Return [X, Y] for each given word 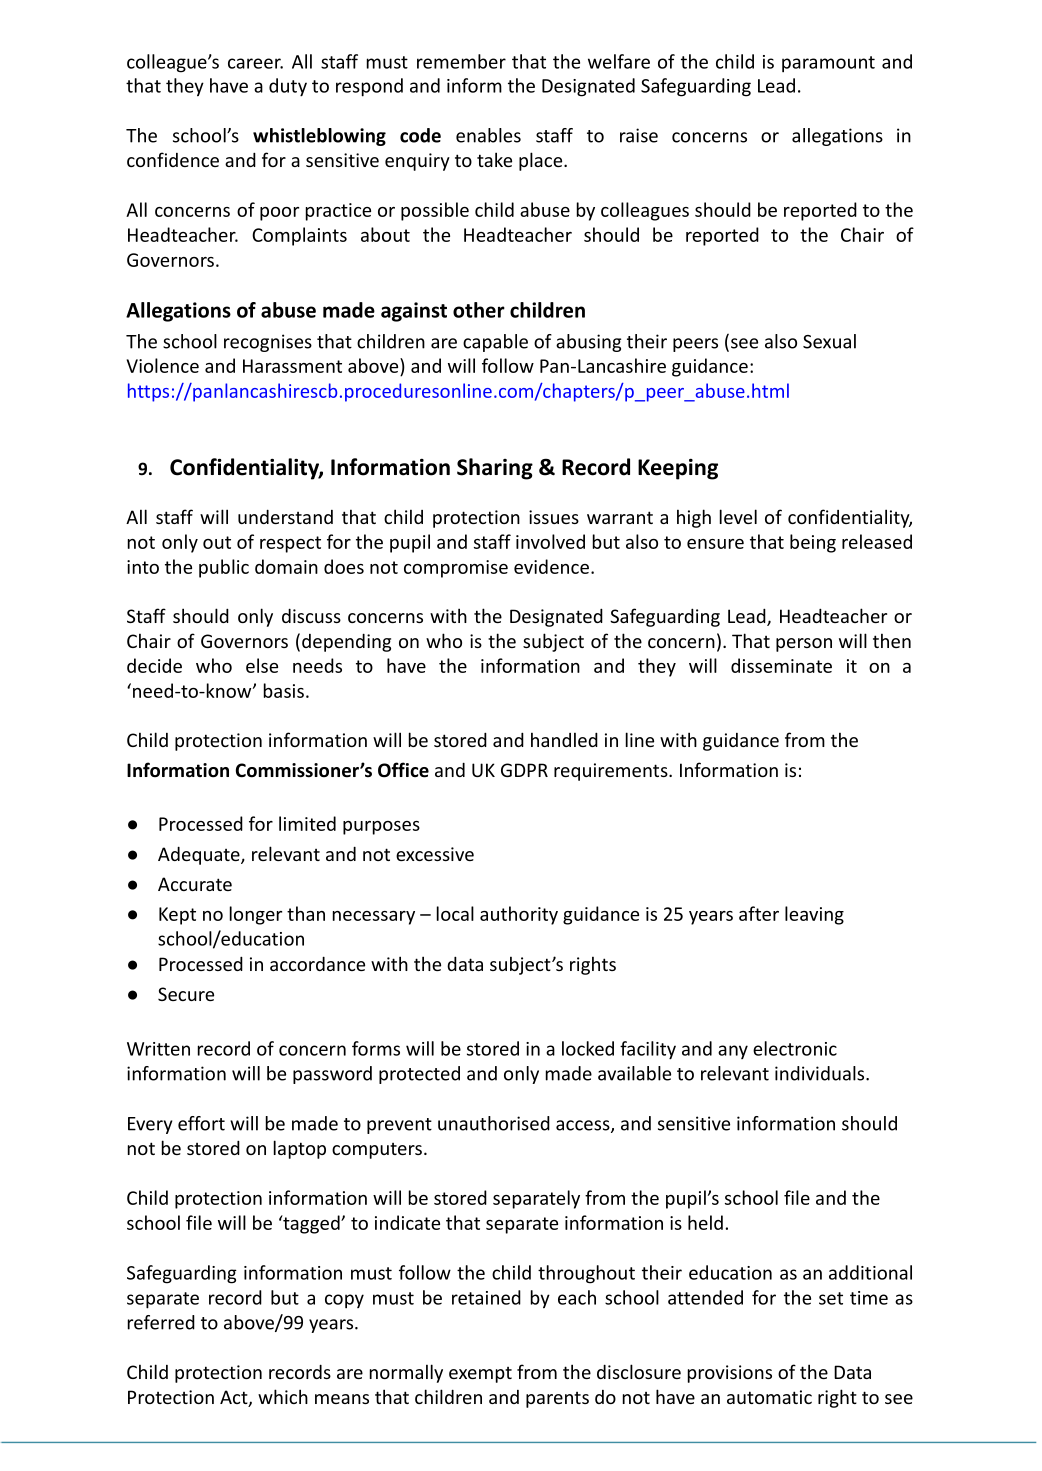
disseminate [781, 665]
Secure [186, 994]
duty [288, 87]
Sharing [495, 469]
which [283, 1396]
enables [488, 135]
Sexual [829, 341]
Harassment [292, 366]
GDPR [524, 770]
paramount [828, 64]
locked [588, 1048]
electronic [795, 1048]
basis [284, 690]
